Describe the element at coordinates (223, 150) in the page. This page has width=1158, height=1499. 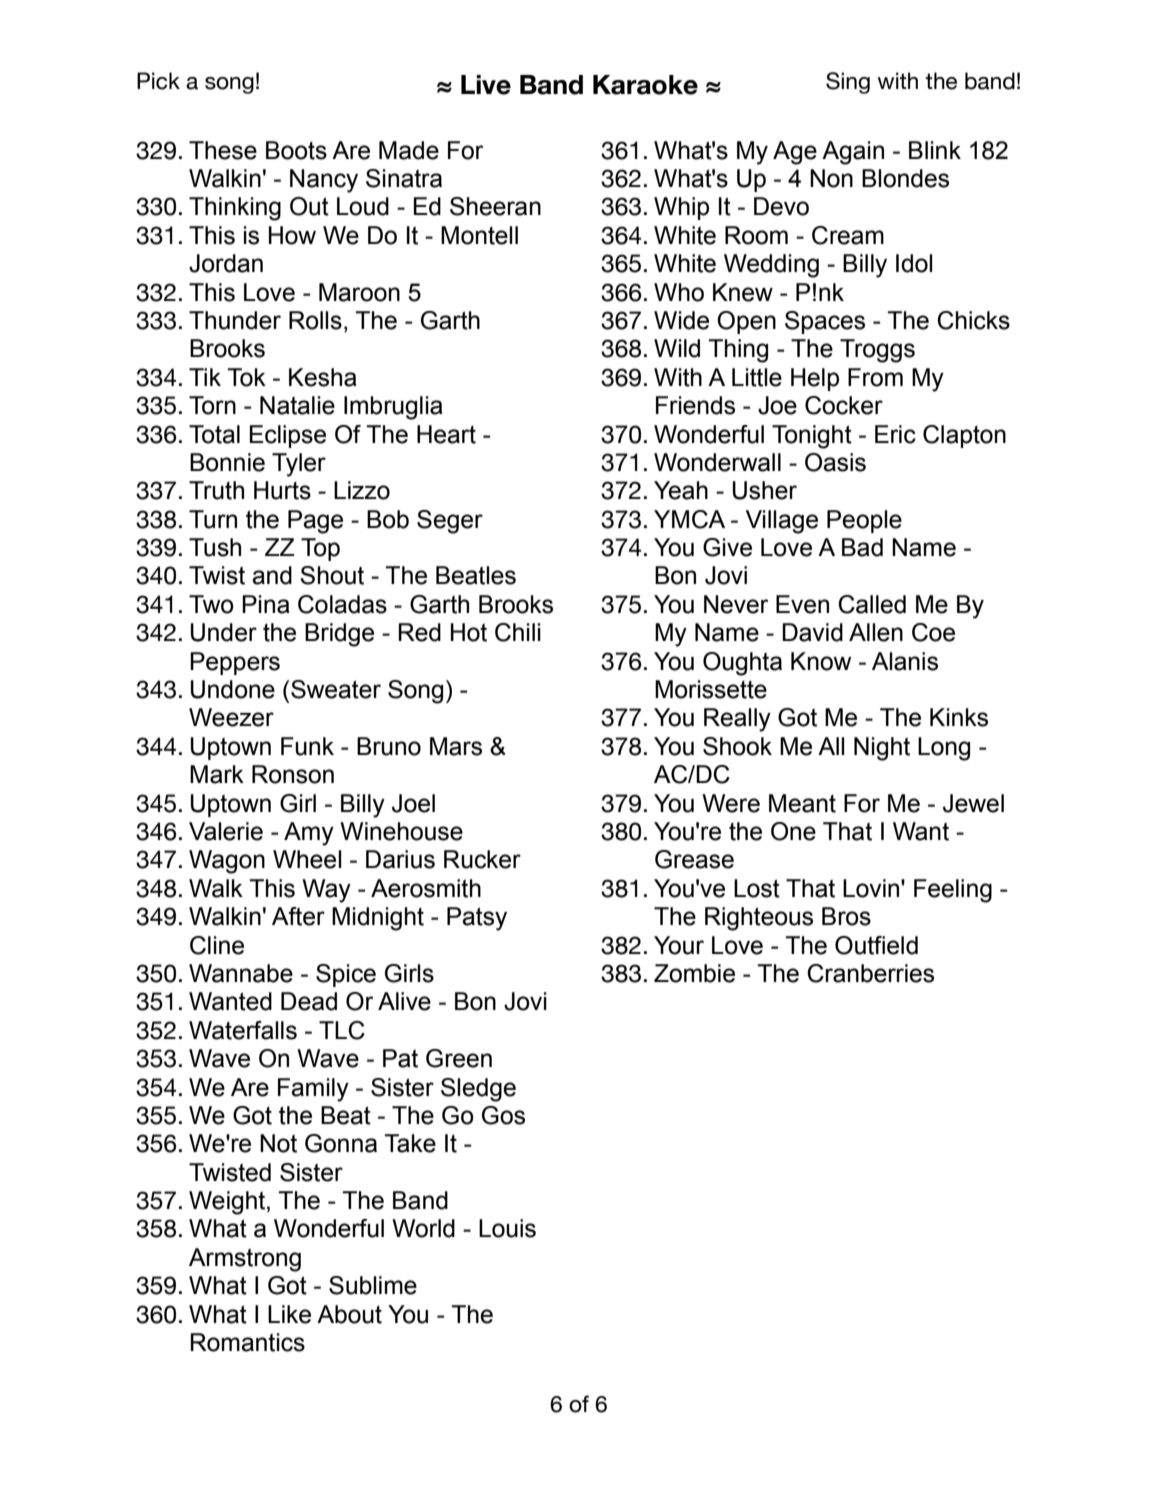
I see `These` at that location.
